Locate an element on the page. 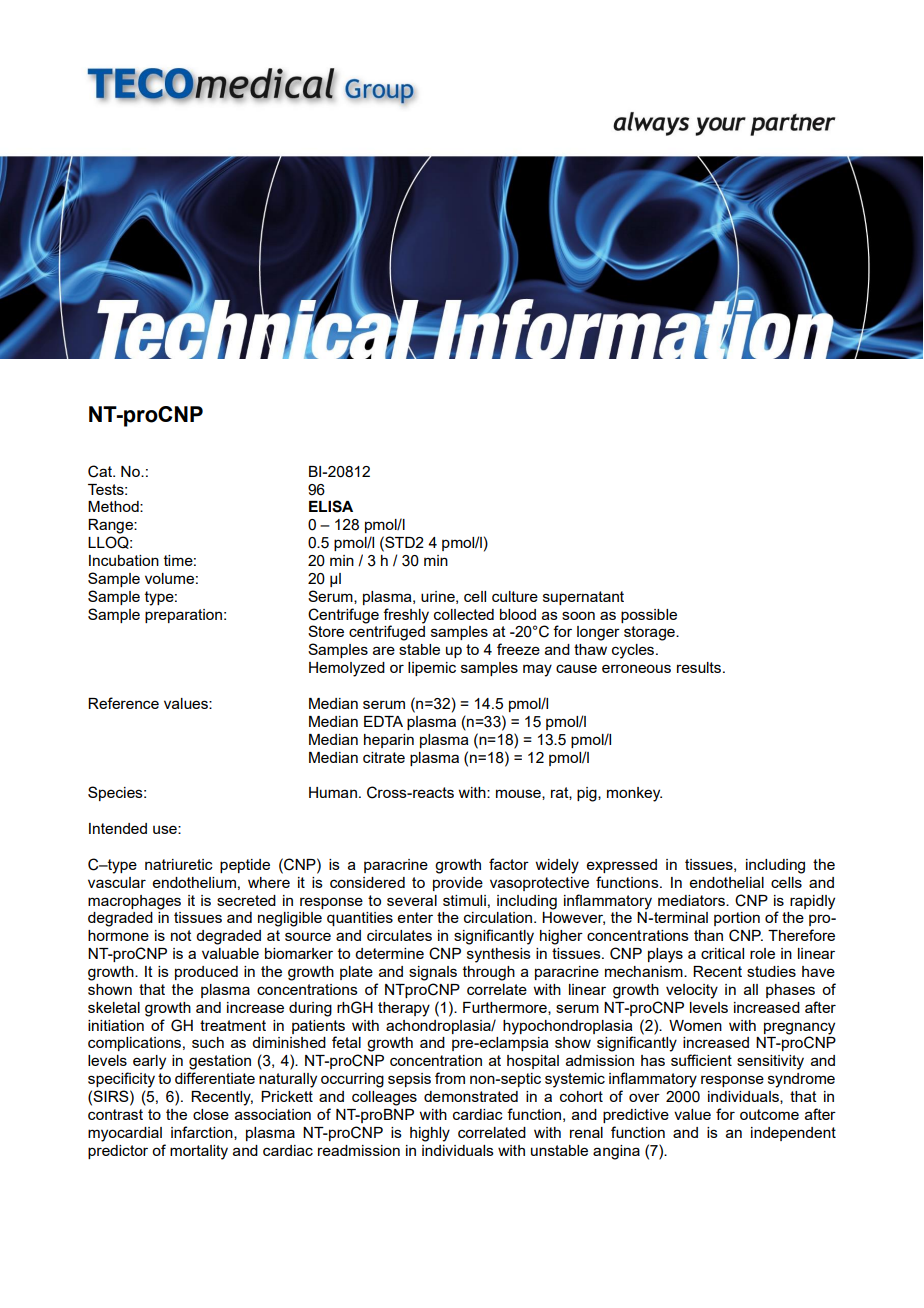  produced is located at coordinates (206, 973).
